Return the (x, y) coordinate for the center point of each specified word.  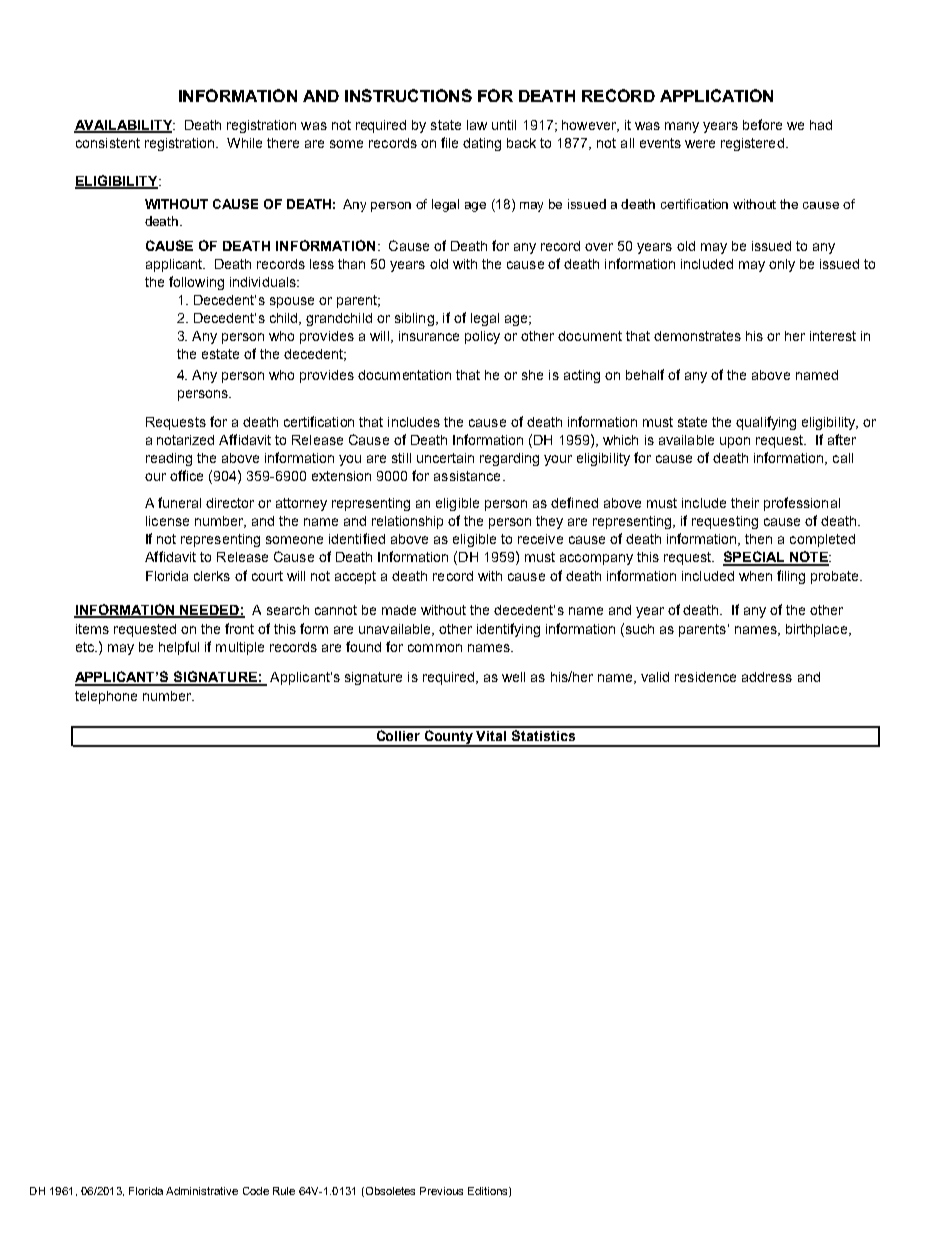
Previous (441, 1191)
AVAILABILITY (124, 126)
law (477, 125)
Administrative (202, 1191)
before (762, 124)
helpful (179, 648)
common (435, 648)
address (767, 677)
